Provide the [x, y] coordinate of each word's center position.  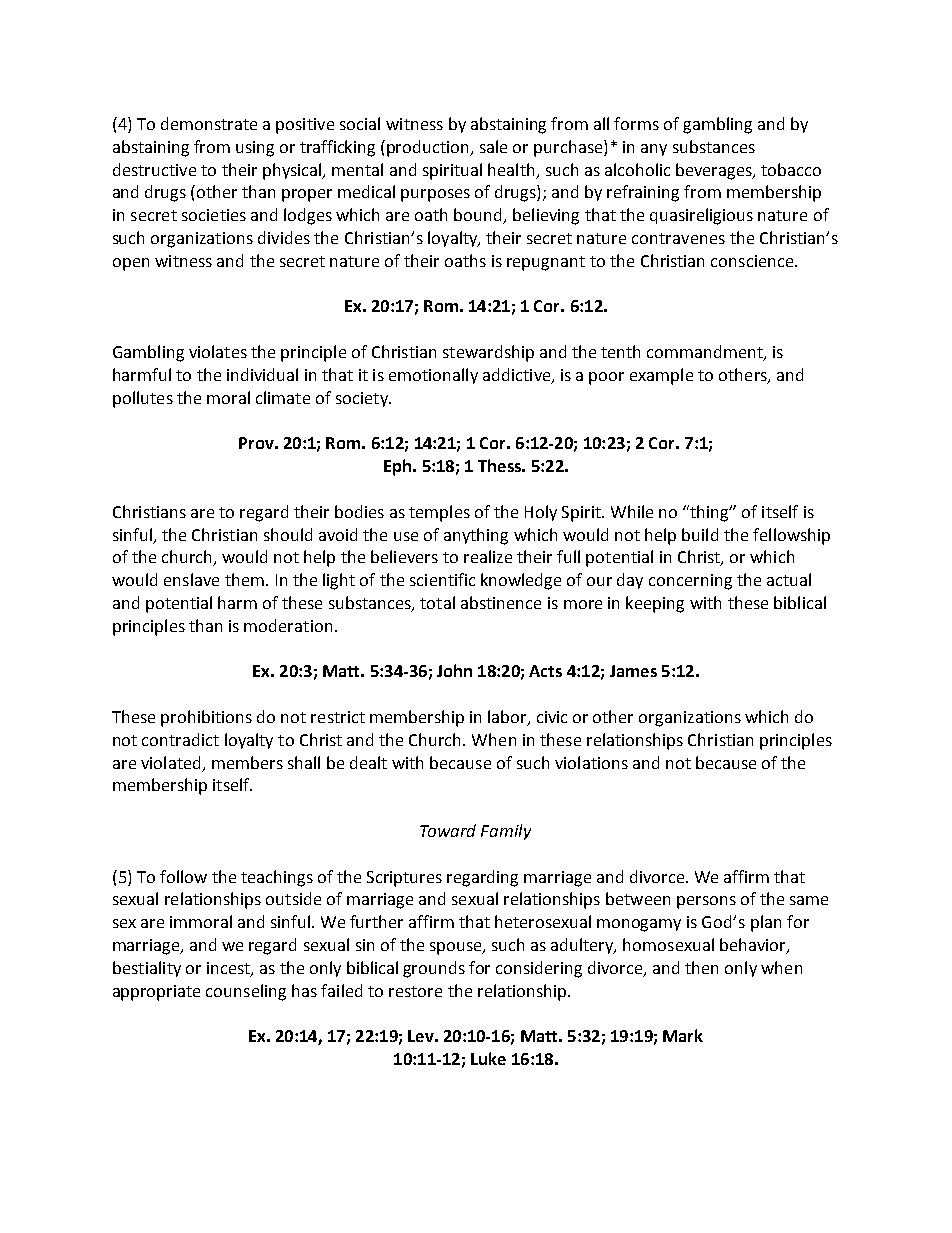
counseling [246, 992]
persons [706, 902]
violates [218, 351]
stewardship [488, 353]
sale [493, 146]
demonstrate [209, 123]
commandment [706, 353]
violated [170, 762]
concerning [690, 582]
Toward [448, 830]
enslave [191, 579]
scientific [442, 579]
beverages [715, 171]
